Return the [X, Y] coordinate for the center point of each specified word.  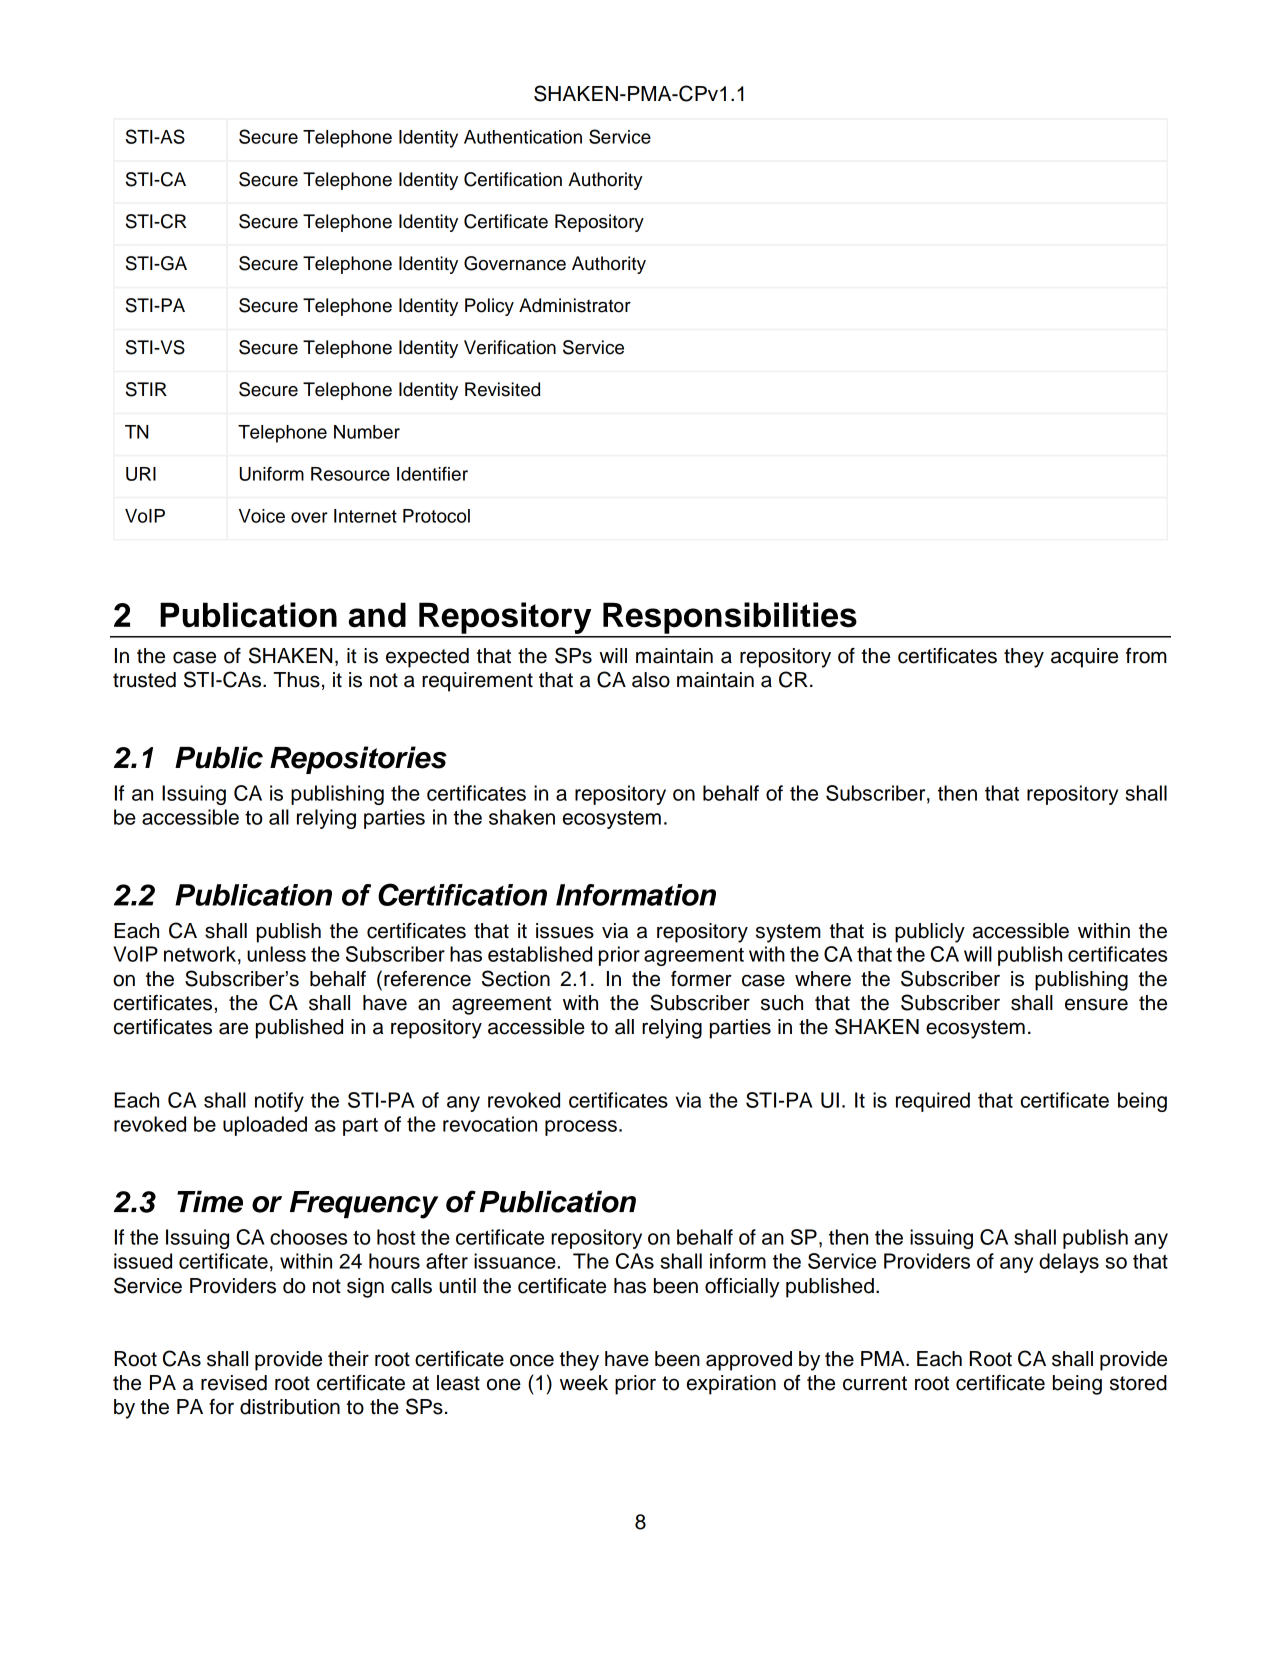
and [377, 615]
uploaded [265, 1126]
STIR [146, 389]
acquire [1084, 658]
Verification [510, 347]
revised [234, 1383]
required [933, 1102]
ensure [1096, 1004]
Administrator [575, 305]
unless [276, 954]
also [651, 680]
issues [565, 931]
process [581, 1128]
